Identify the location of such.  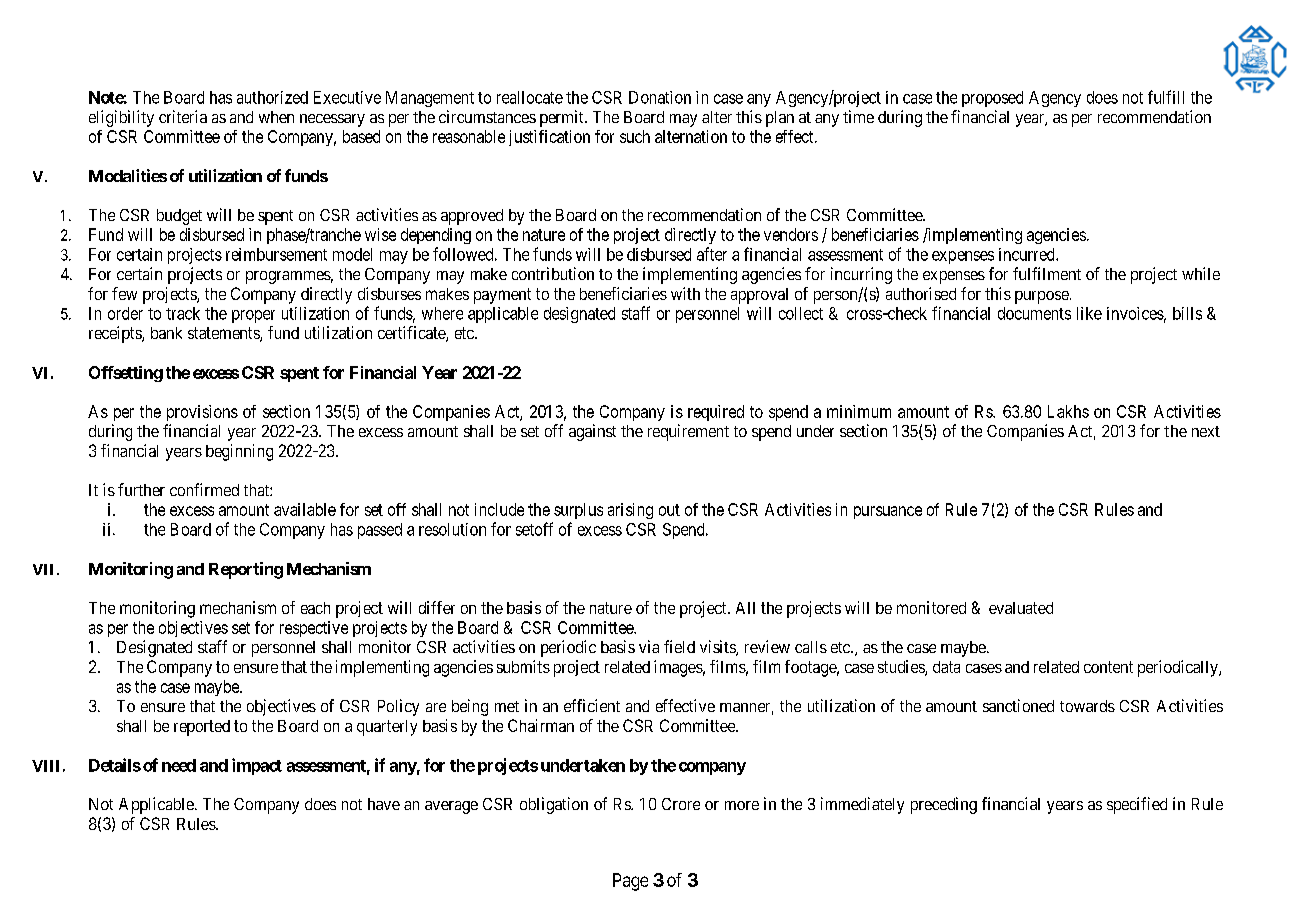
(635, 136).
